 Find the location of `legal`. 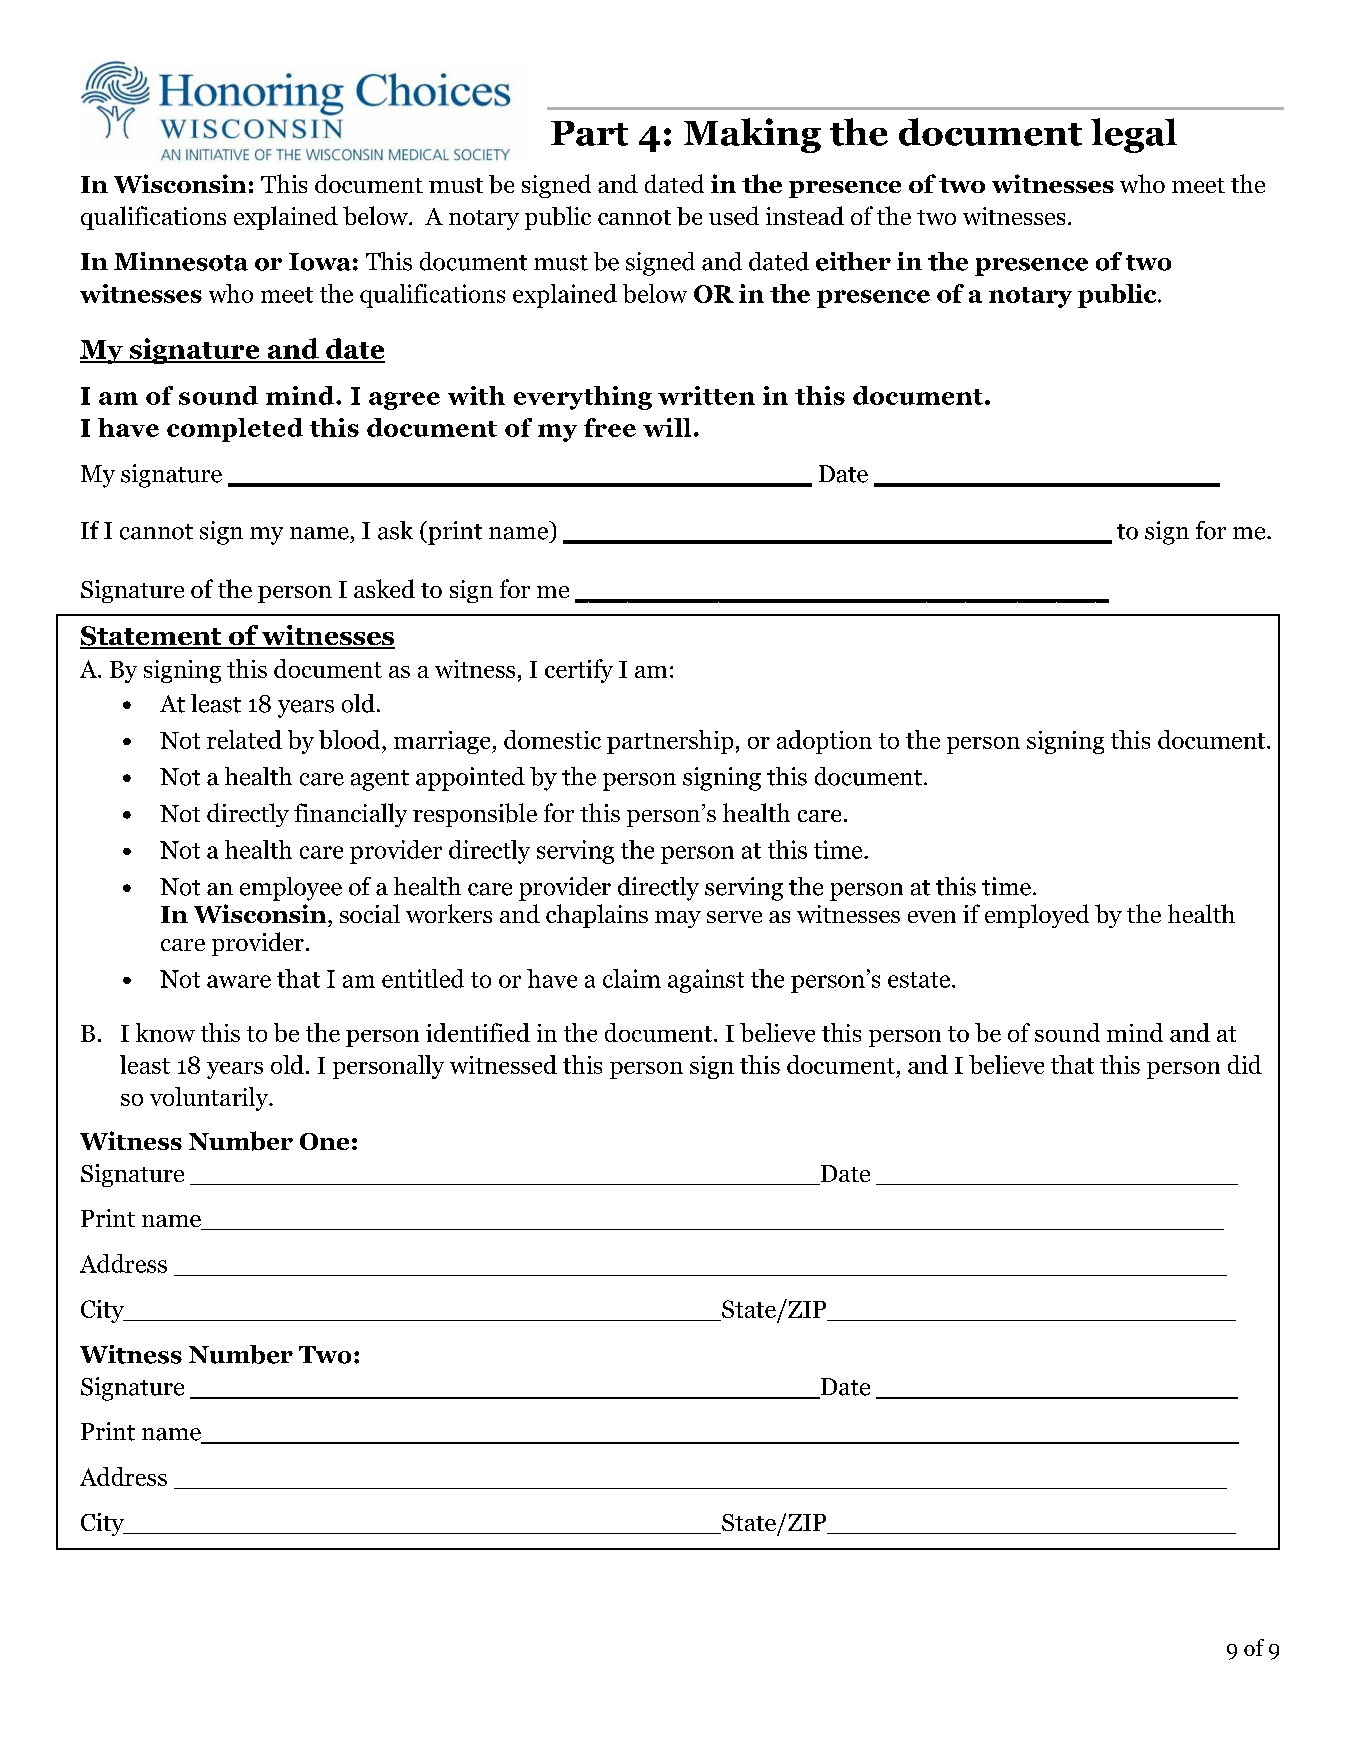

legal is located at coordinates (1134, 135).
